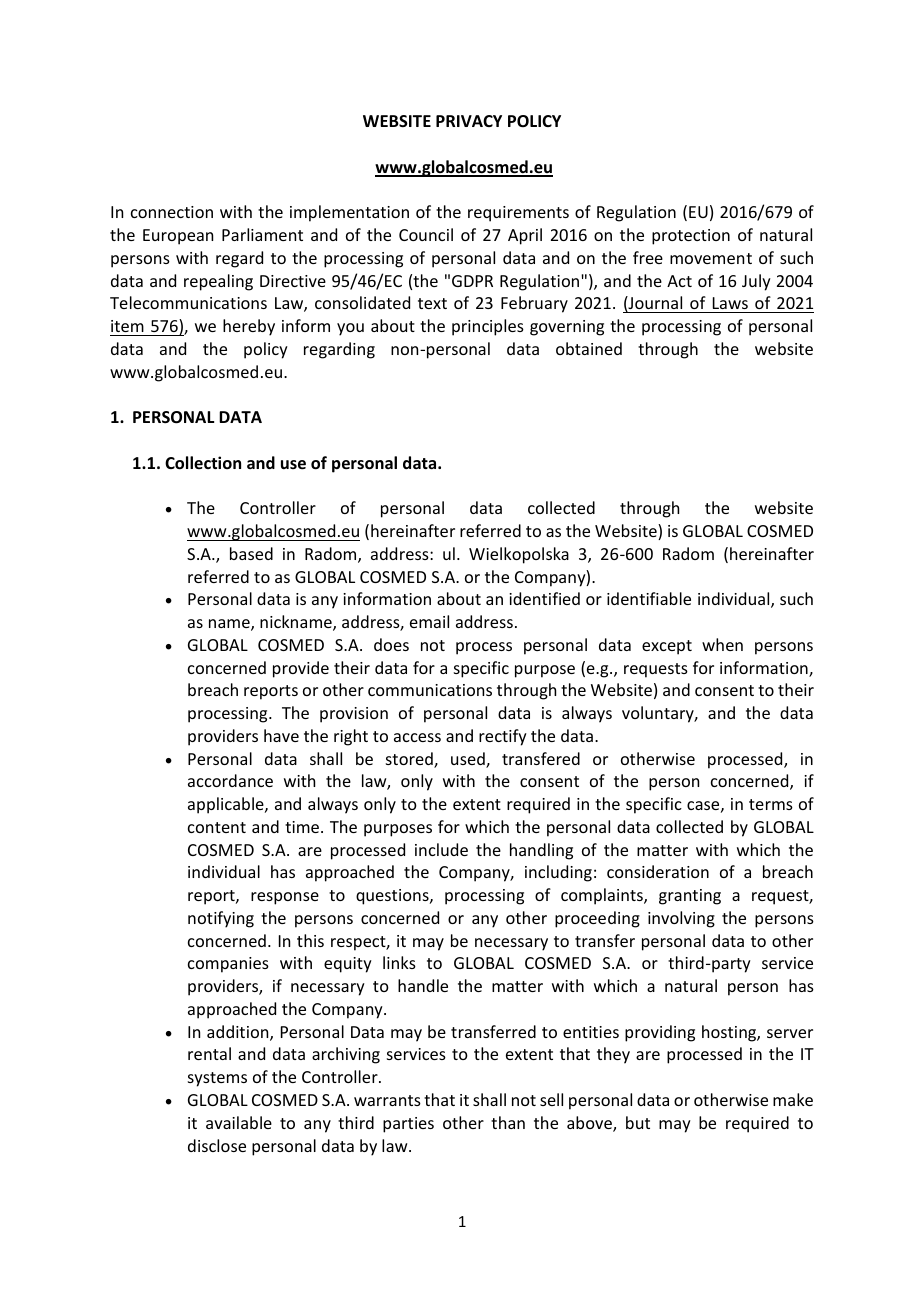 This page has width=924, height=1308. Describe the element at coordinates (649, 598) in the page. I see `identifiable` at that location.
